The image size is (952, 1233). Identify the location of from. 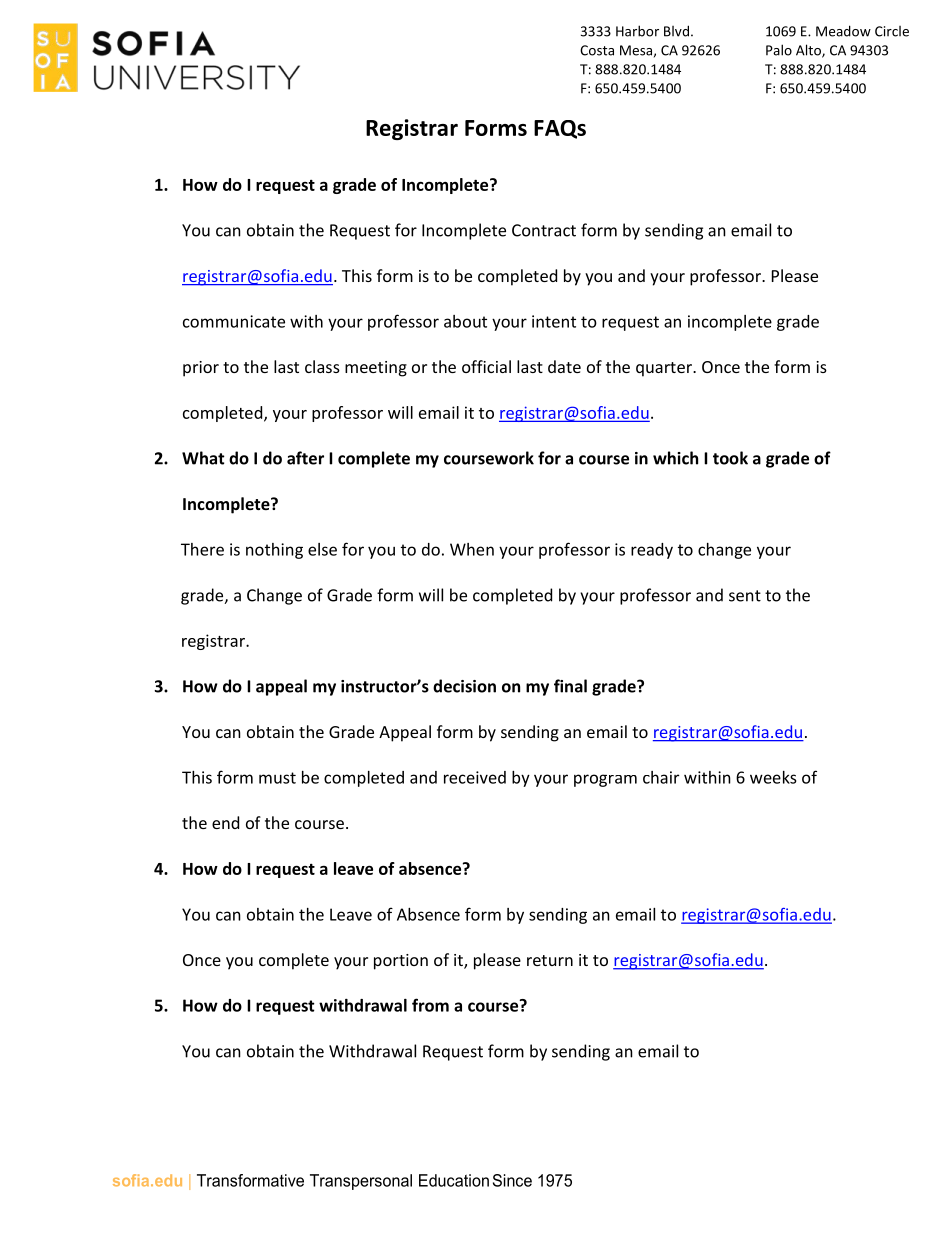
(430, 1005).
